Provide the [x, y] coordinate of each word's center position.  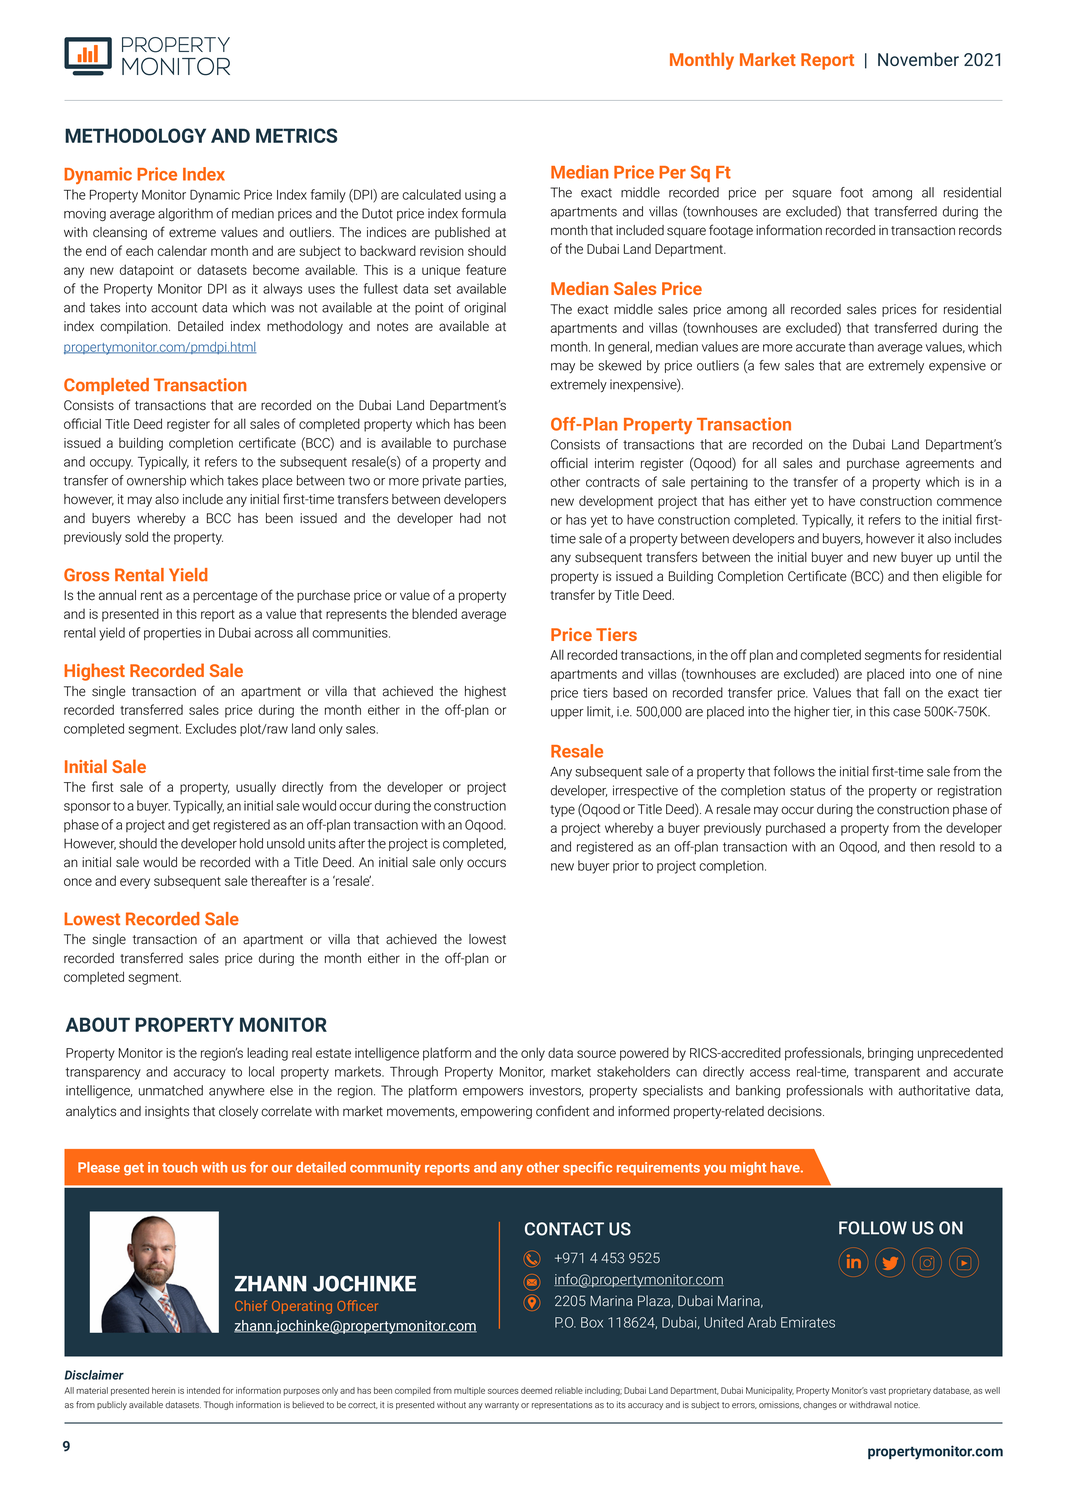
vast [878, 1391]
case [907, 713]
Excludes [211, 728]
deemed [536, 1390]
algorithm [185, 214]
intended [203, 1390]
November [918, 59]
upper [567, 714]
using [480, 196]
